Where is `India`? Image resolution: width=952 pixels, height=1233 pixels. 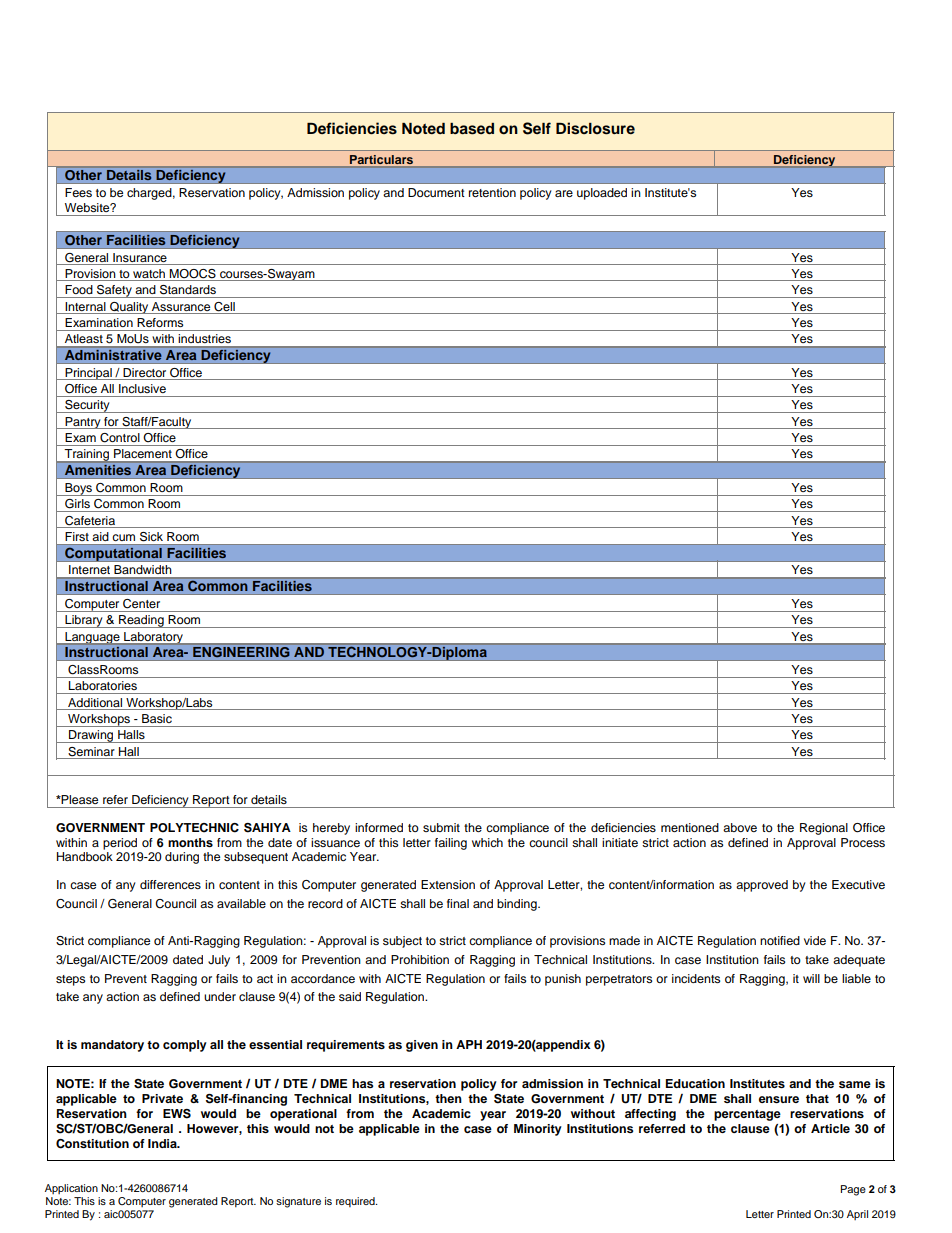
India is located at coordinates (163, 1143).
